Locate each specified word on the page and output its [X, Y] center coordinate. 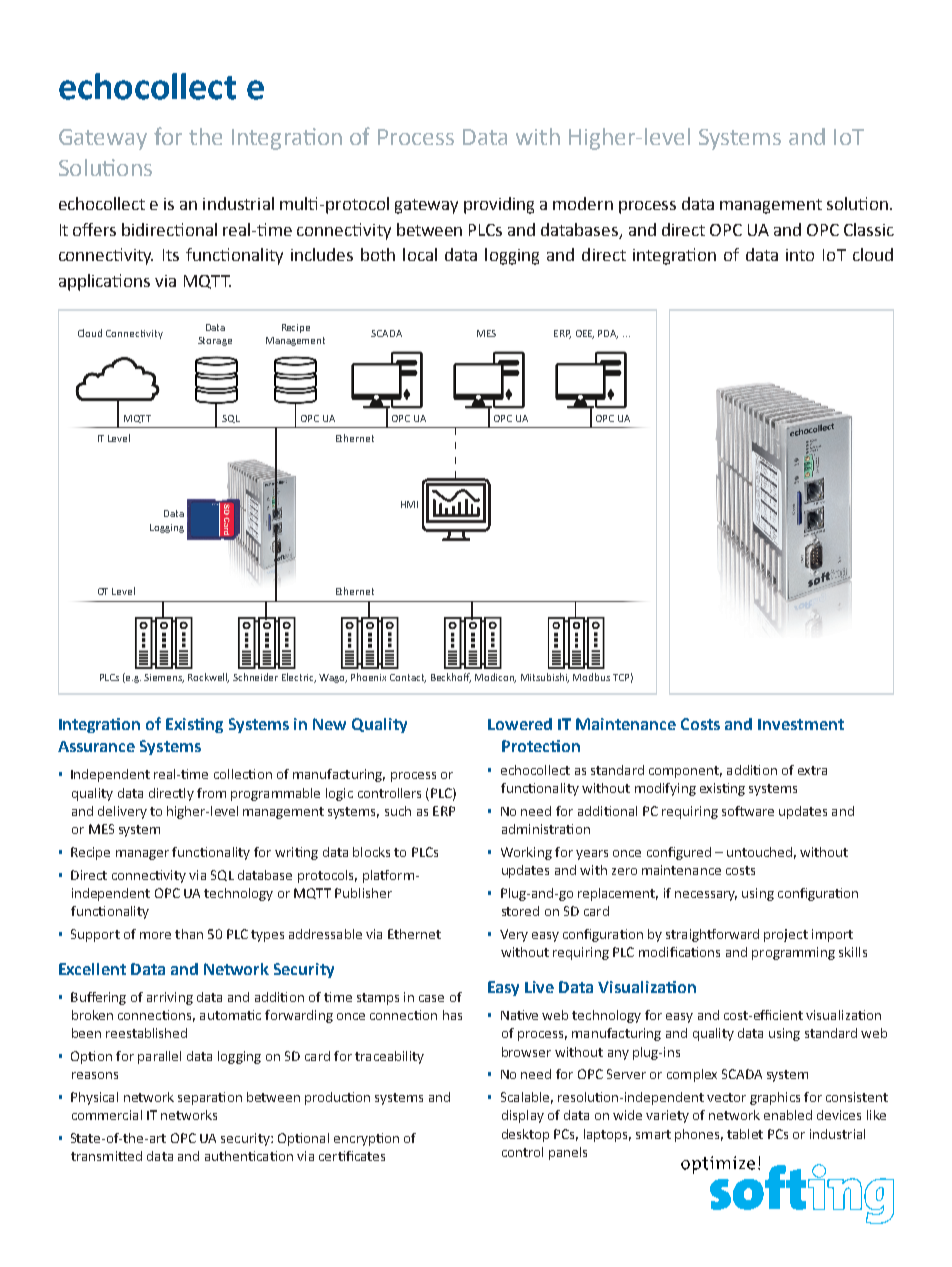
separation [210, 1098]
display [523, 1116]
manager [142, 855]
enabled [788, 1115]
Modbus [591, 677]
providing [499, 205]
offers [94, 229]
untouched [759, 852]
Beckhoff [451, 678]
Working [526, 853]
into [800, 255]
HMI [409, 504]
